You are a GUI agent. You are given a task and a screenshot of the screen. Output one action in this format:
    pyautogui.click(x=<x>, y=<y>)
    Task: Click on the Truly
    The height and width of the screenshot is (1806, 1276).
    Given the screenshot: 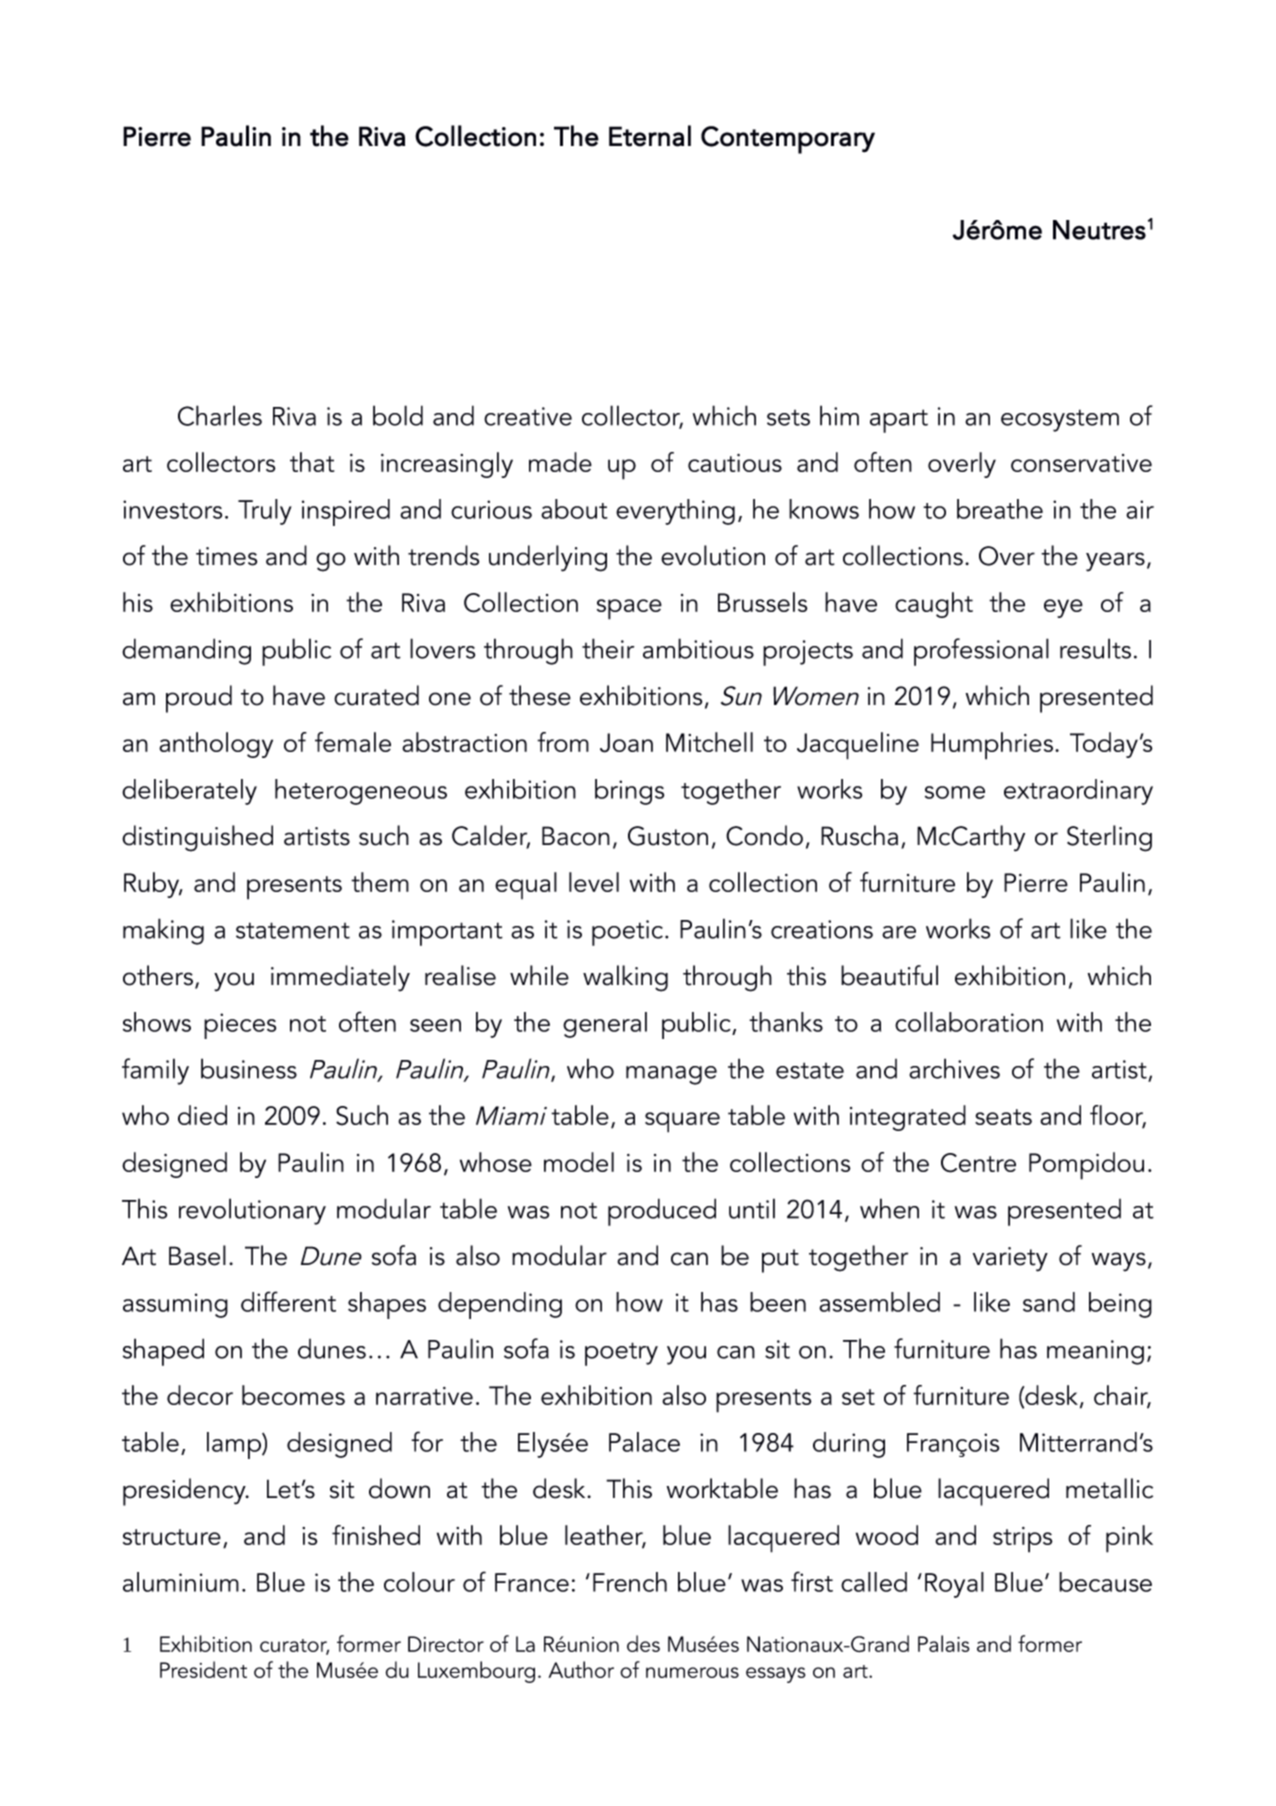 What is the action you would take?
    pyautogui.click(x=265, y=512)
